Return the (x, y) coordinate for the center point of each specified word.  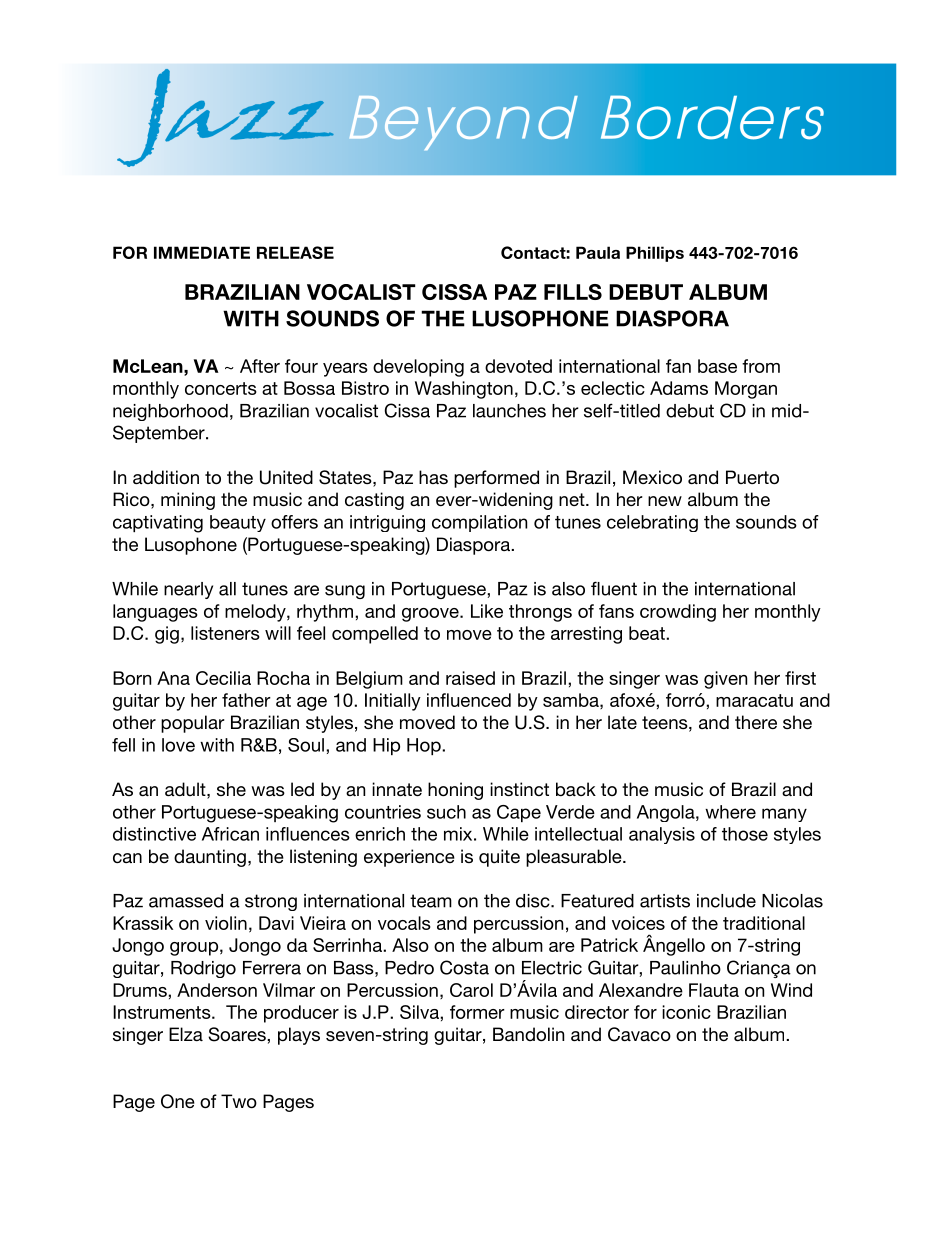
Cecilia (223, 678)
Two (239, 1101)
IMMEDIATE (202, 252)
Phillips (655, 254)
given (725, 680)
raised (470, 678)
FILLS (573, 292)
